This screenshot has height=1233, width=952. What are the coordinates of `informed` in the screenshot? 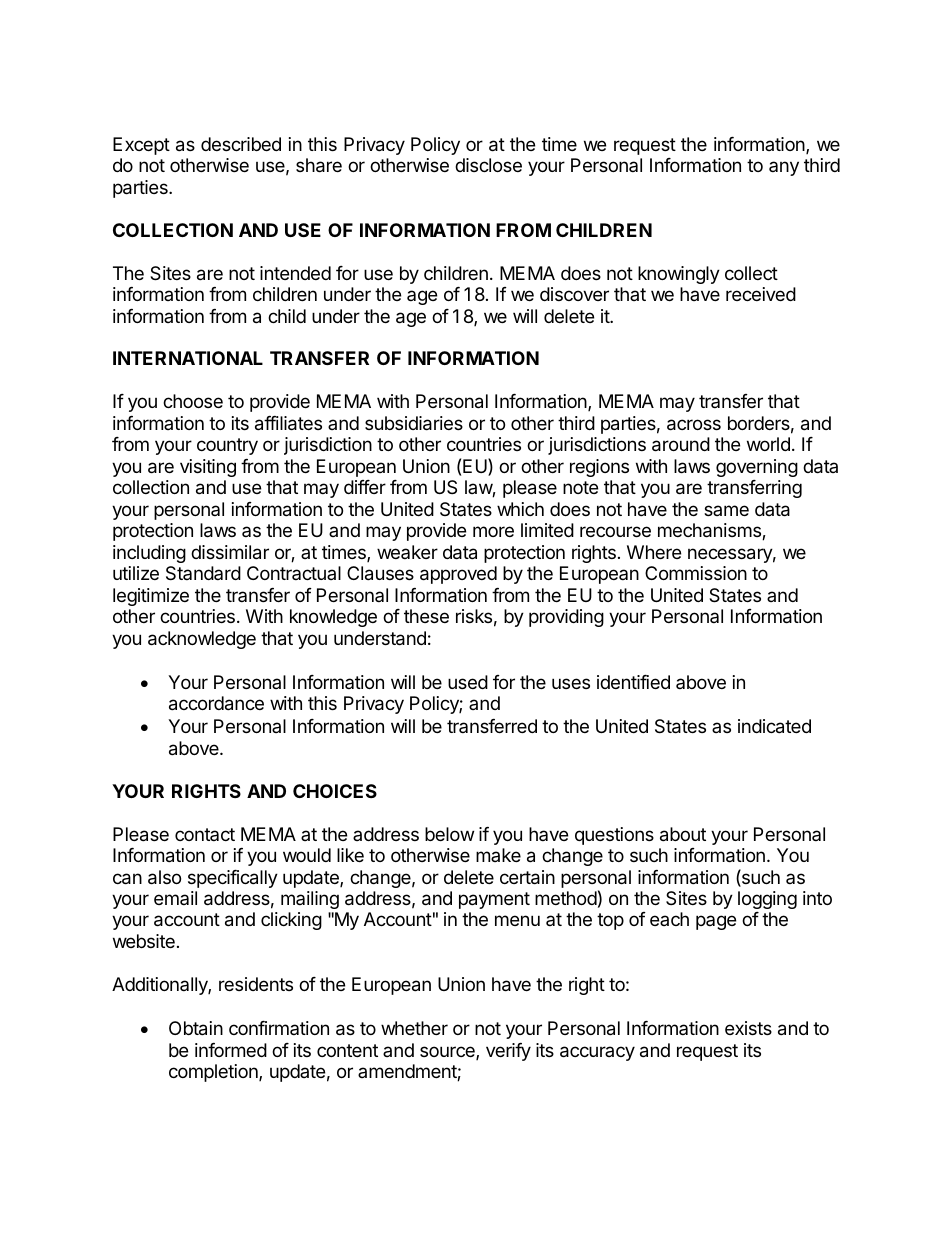 It's located at (231, 1050).
